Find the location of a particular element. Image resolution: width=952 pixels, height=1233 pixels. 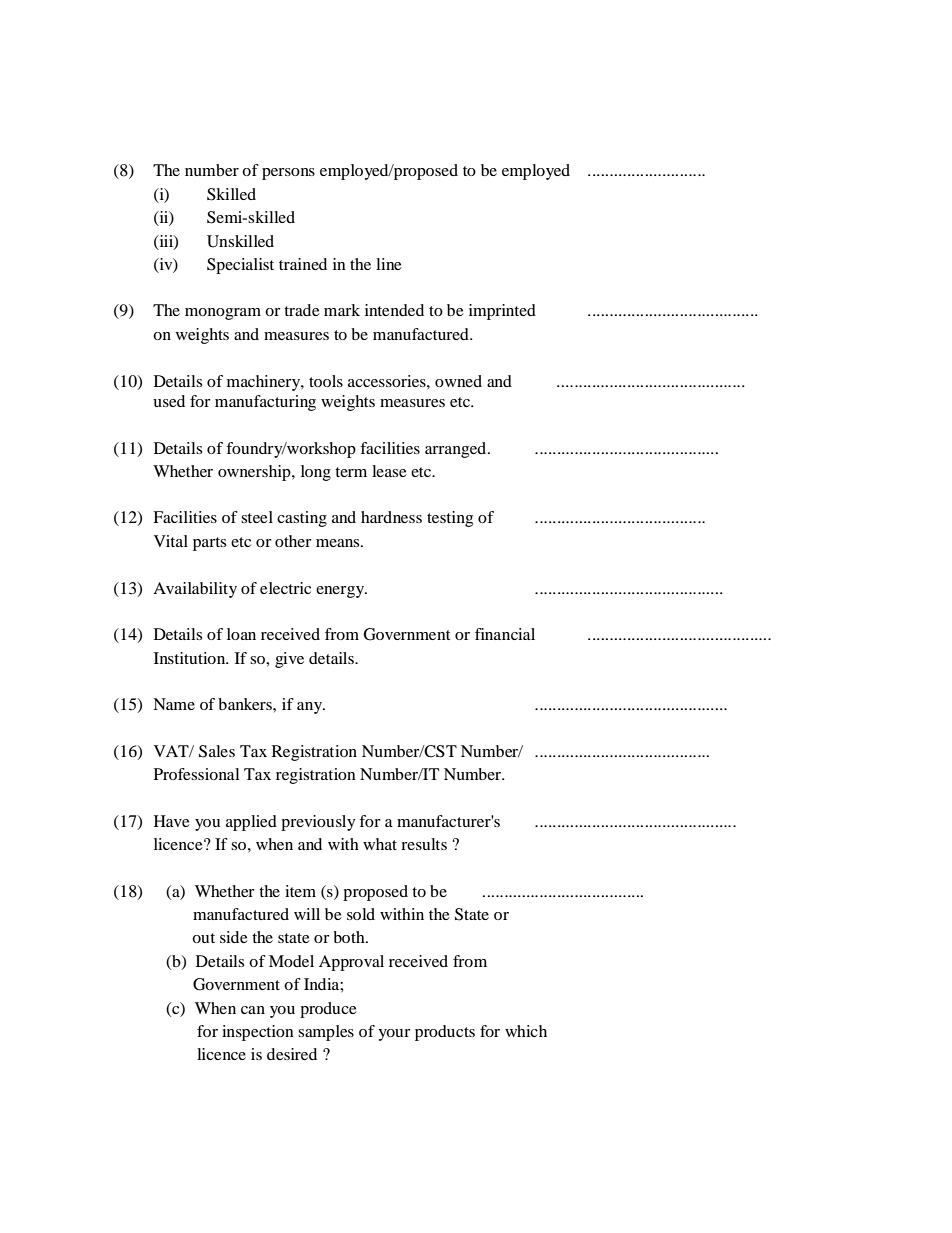

imprinted is located at coordinates (502, 312).
